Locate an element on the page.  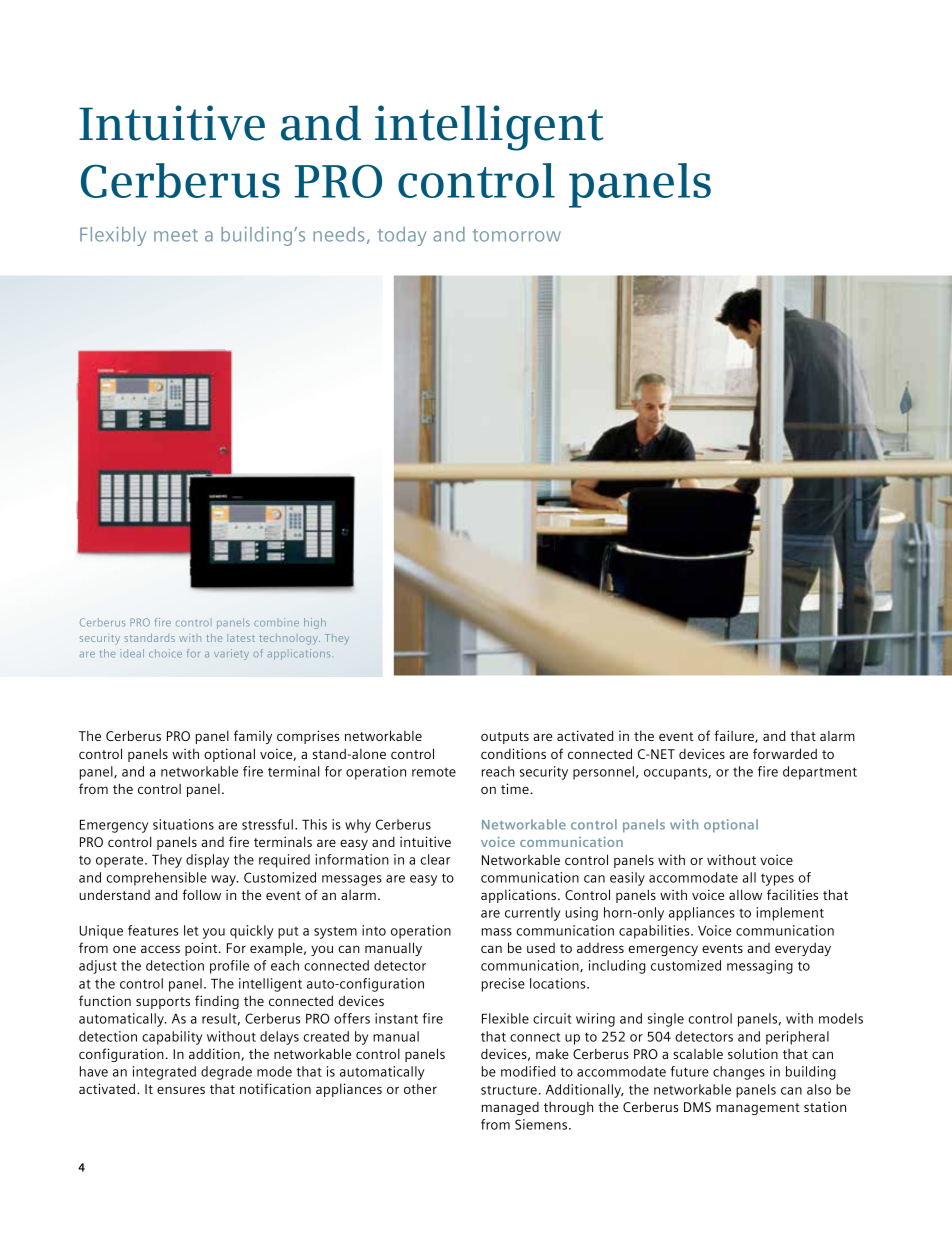
meet is located at coordinates (176, 235).
